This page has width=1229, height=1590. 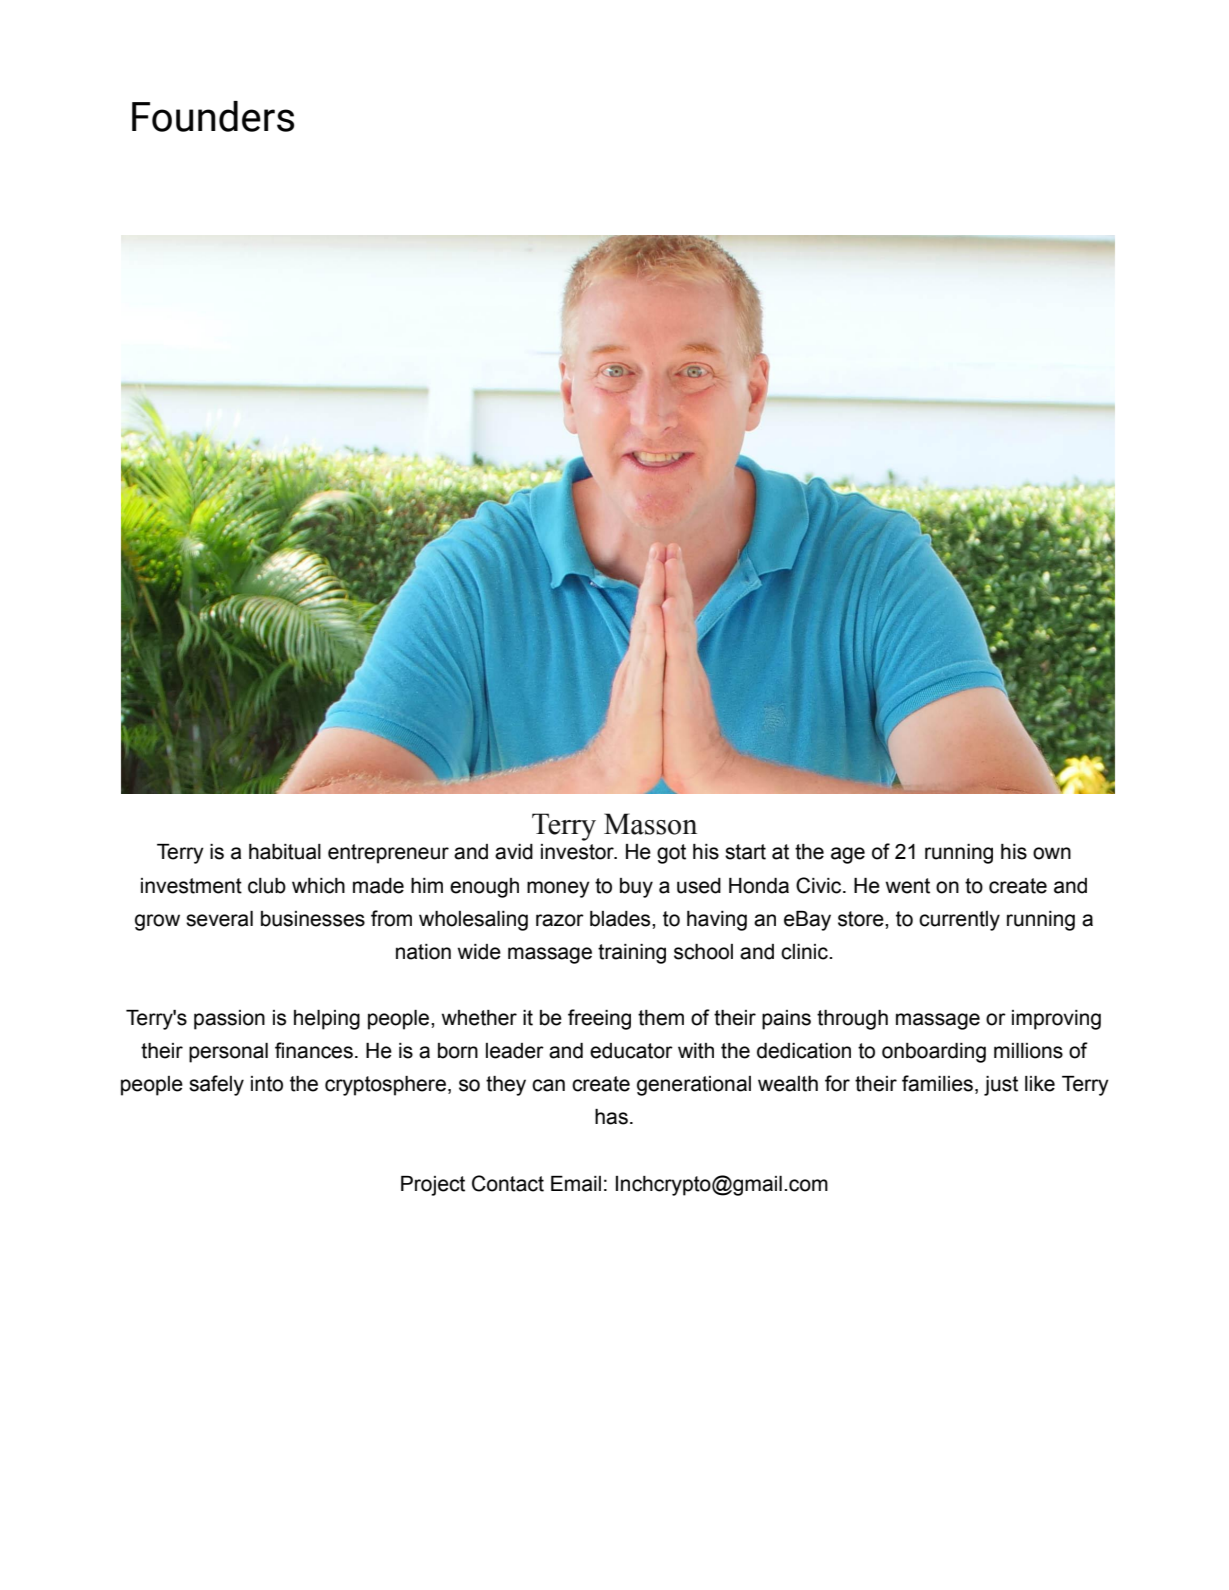 What do you see at coordinates (671, 854) in the page?
I see `got` at bounding box center [671, 854].
